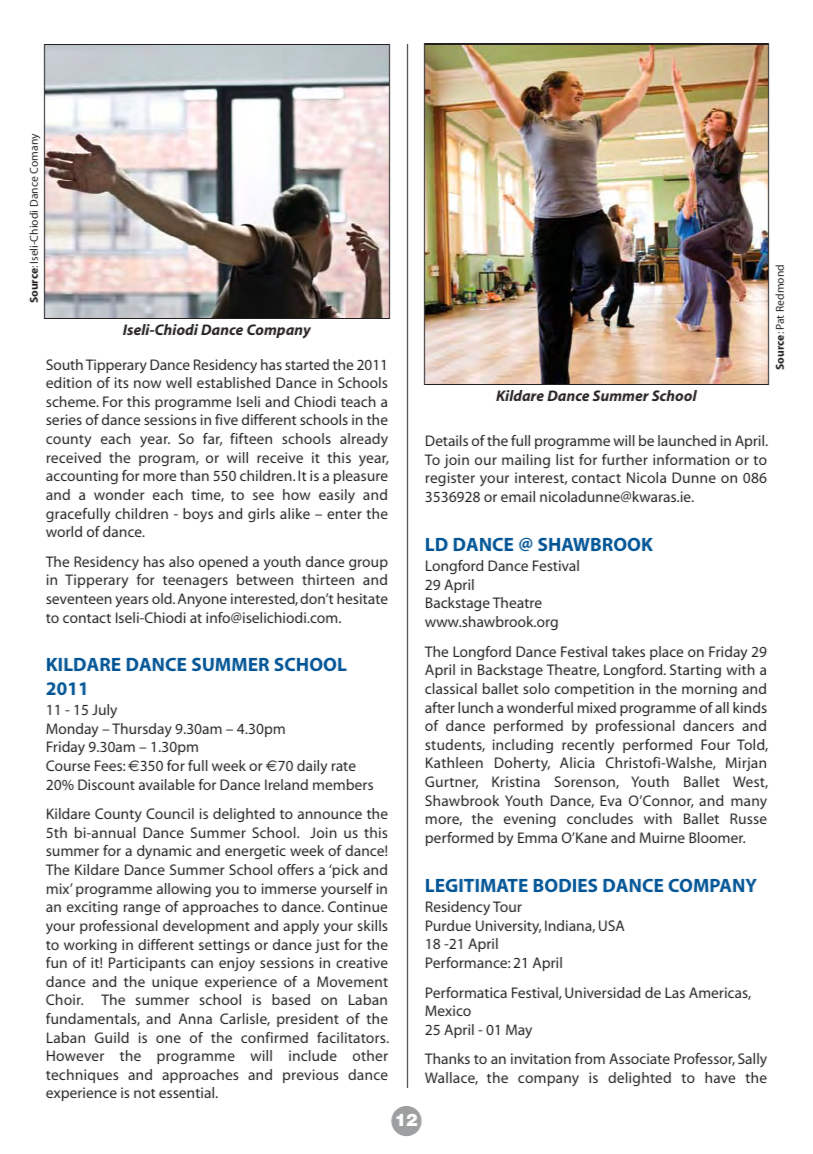 The image size is (813, 1154). I want to click on place, so click(666, 653).
